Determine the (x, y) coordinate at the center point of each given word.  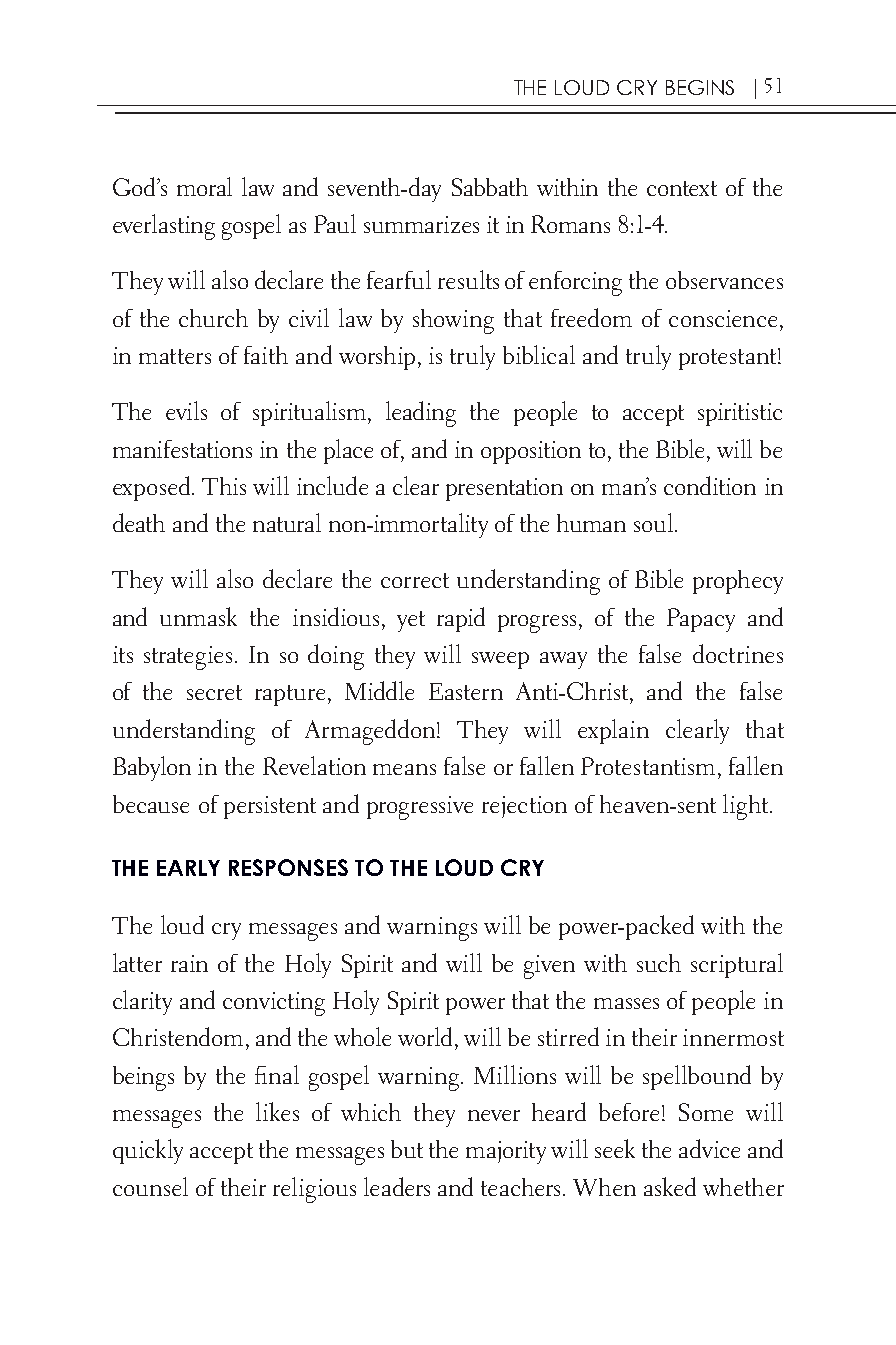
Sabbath (490, 187)
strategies (188, 658)
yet (411, 621)
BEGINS (700, 87)
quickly (148, 1151)
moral (204, 186)
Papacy (701, 620)
